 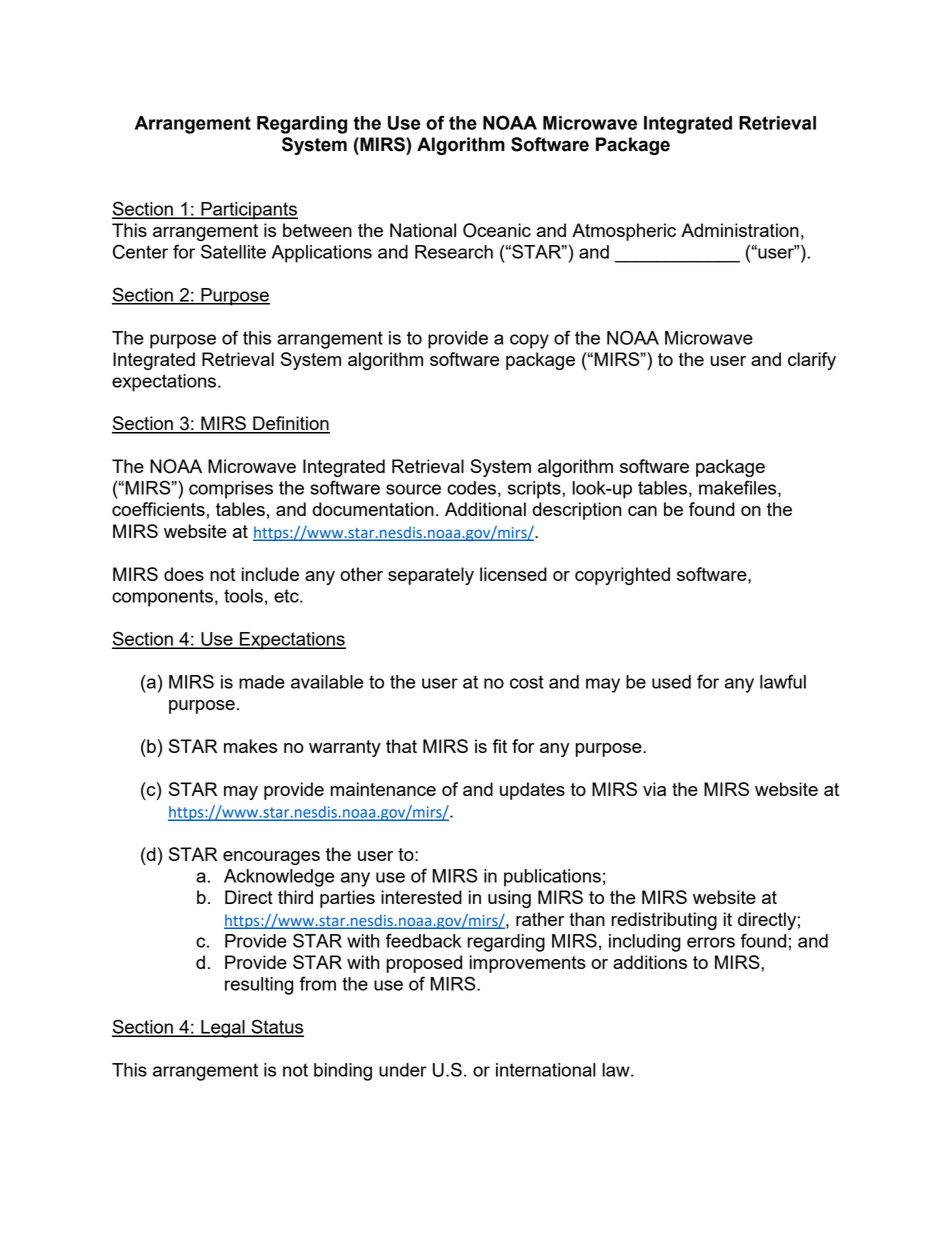 I want to click on Satellite, so click(x=233, y=251).
